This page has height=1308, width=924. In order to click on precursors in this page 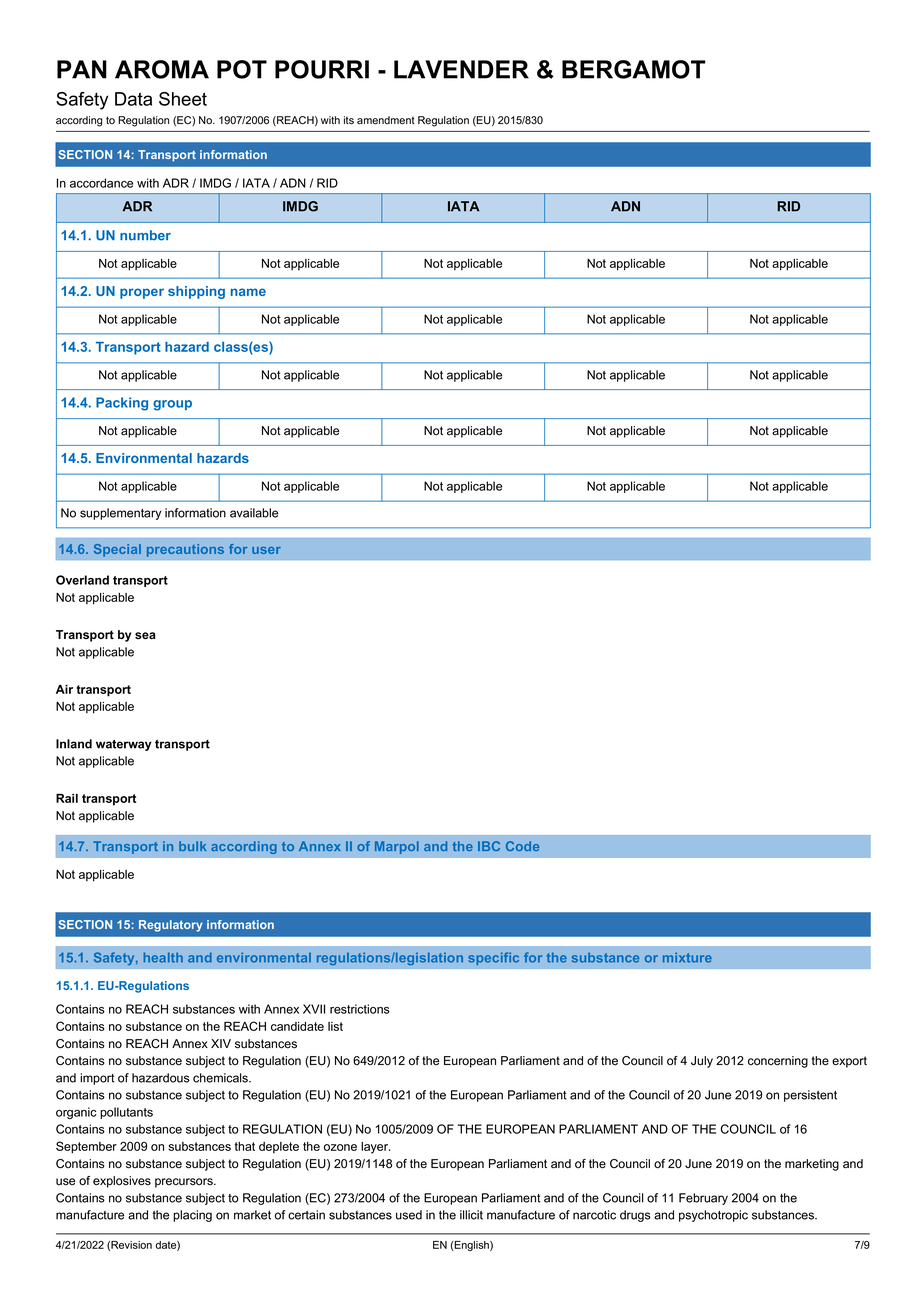, I will do `click(185, 1183)`.
